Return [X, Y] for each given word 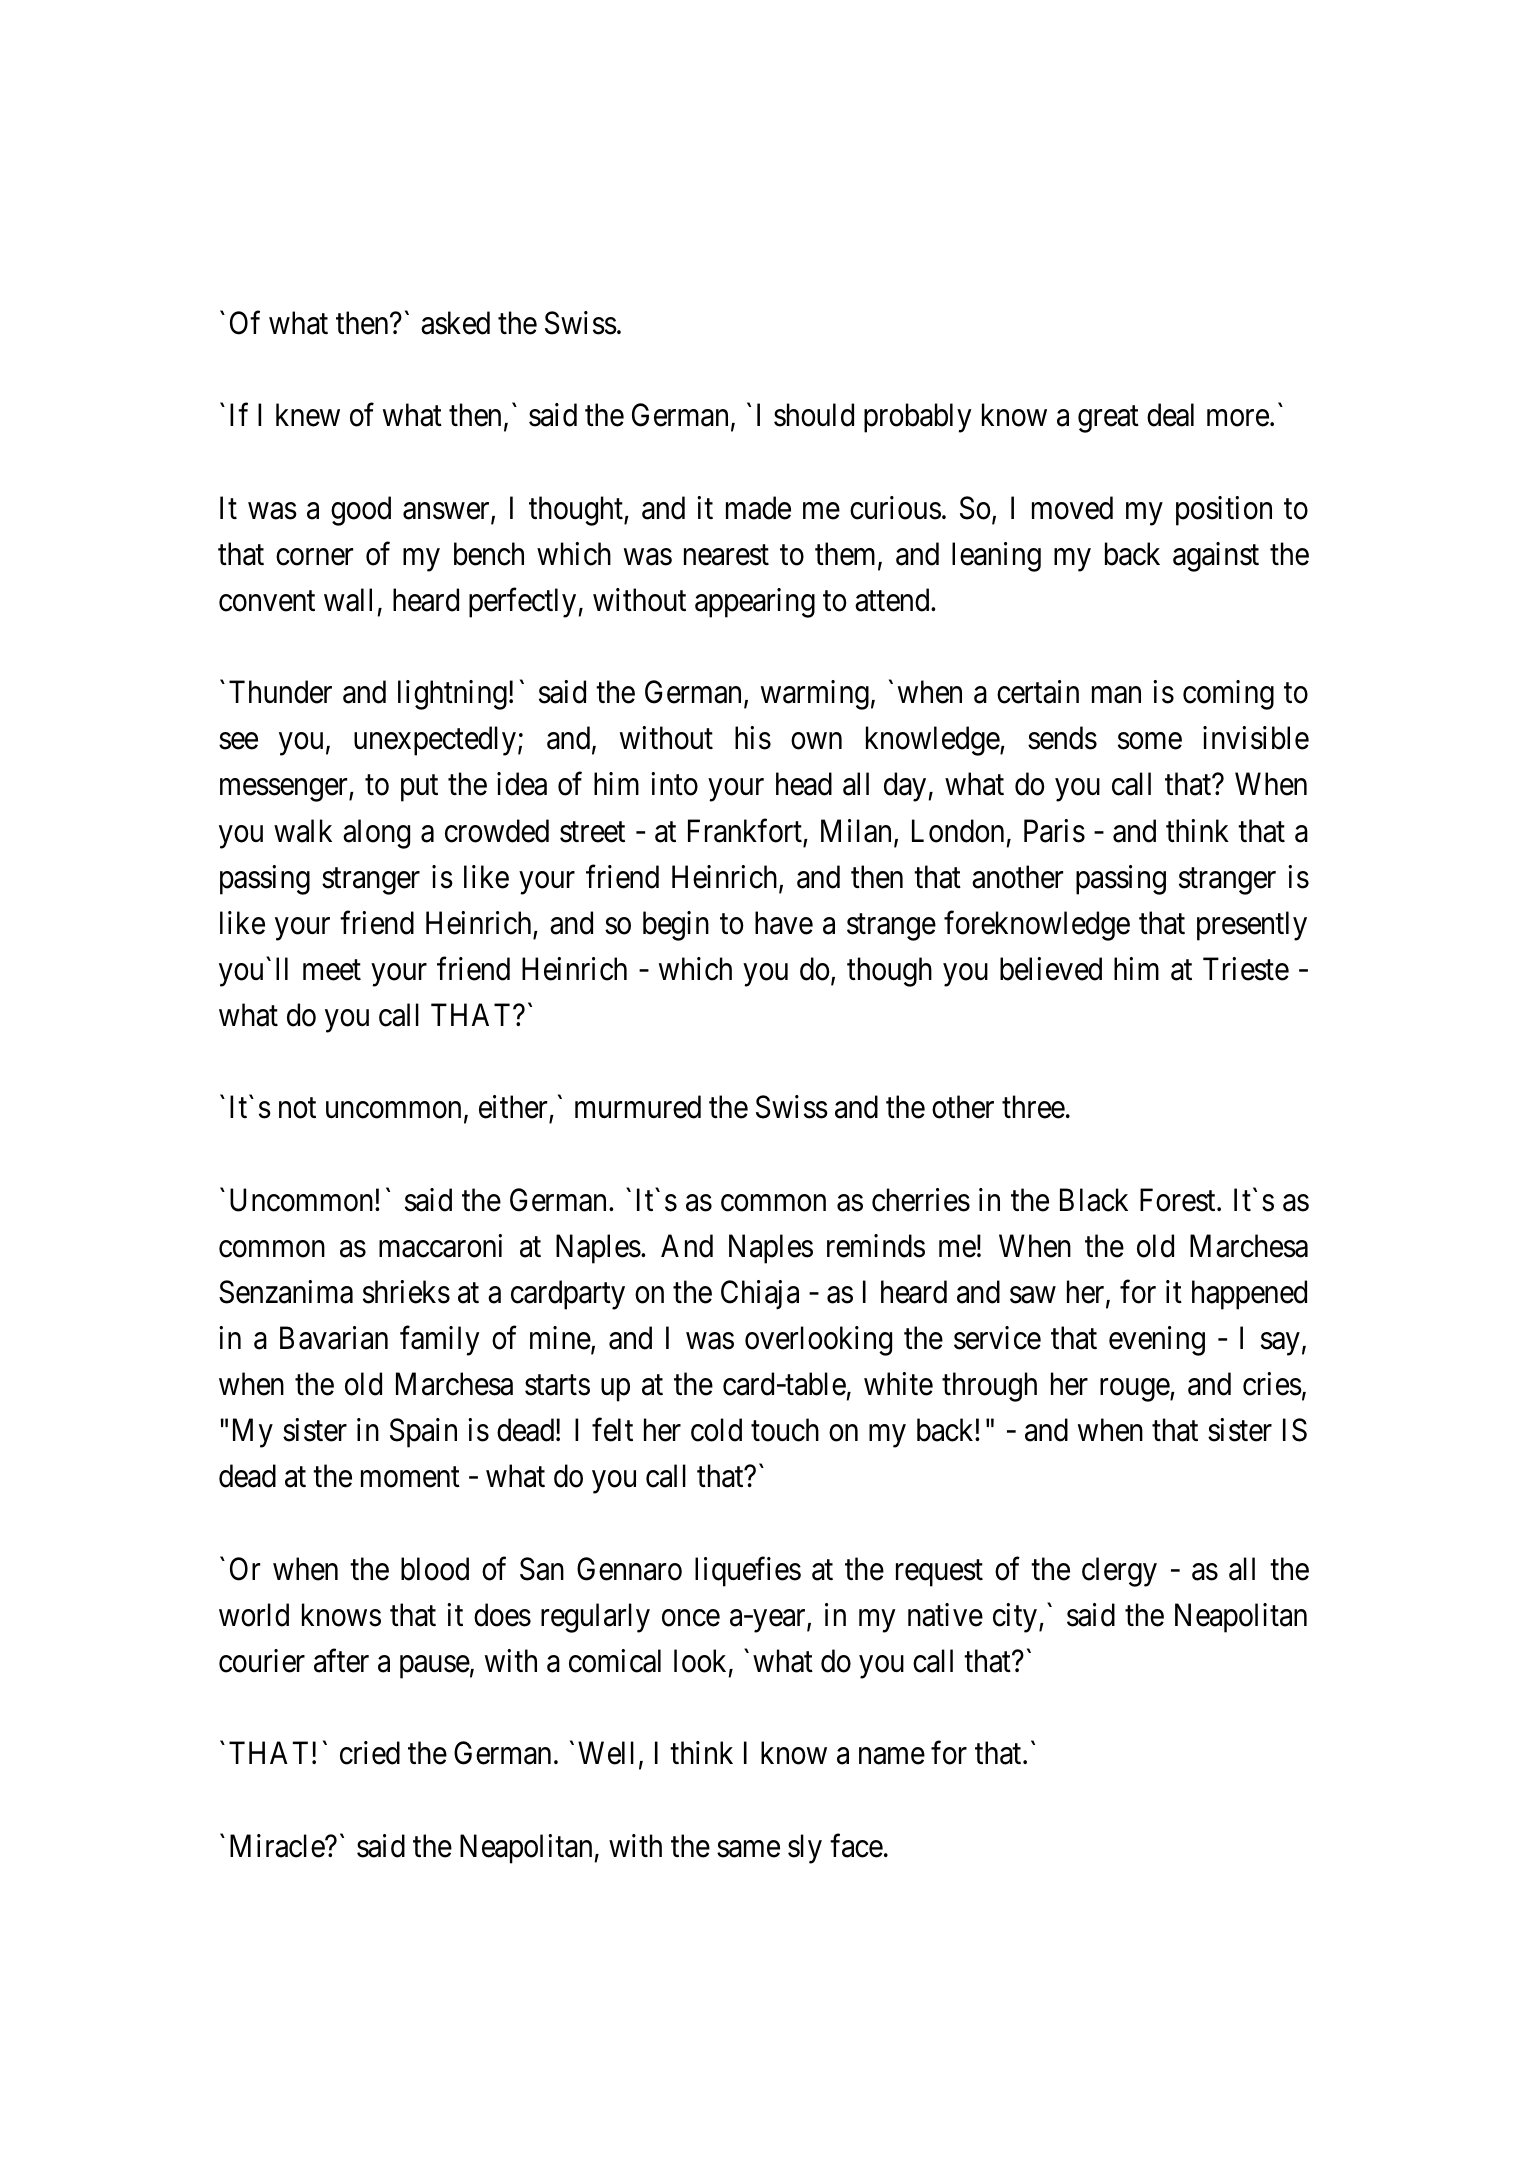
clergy [1119, 1572]
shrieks [406, 1292]
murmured [638, 1107]
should [814, 415]
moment [410, 1478]
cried [370, 1753]
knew [308, 415]
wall [348, 600]
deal [1170, 415]
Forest [1179, 1200]
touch [785, 1430]
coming [1228, 695]
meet [332, 970]
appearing [755, 603]
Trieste [1246, 969]
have [784, 923]
